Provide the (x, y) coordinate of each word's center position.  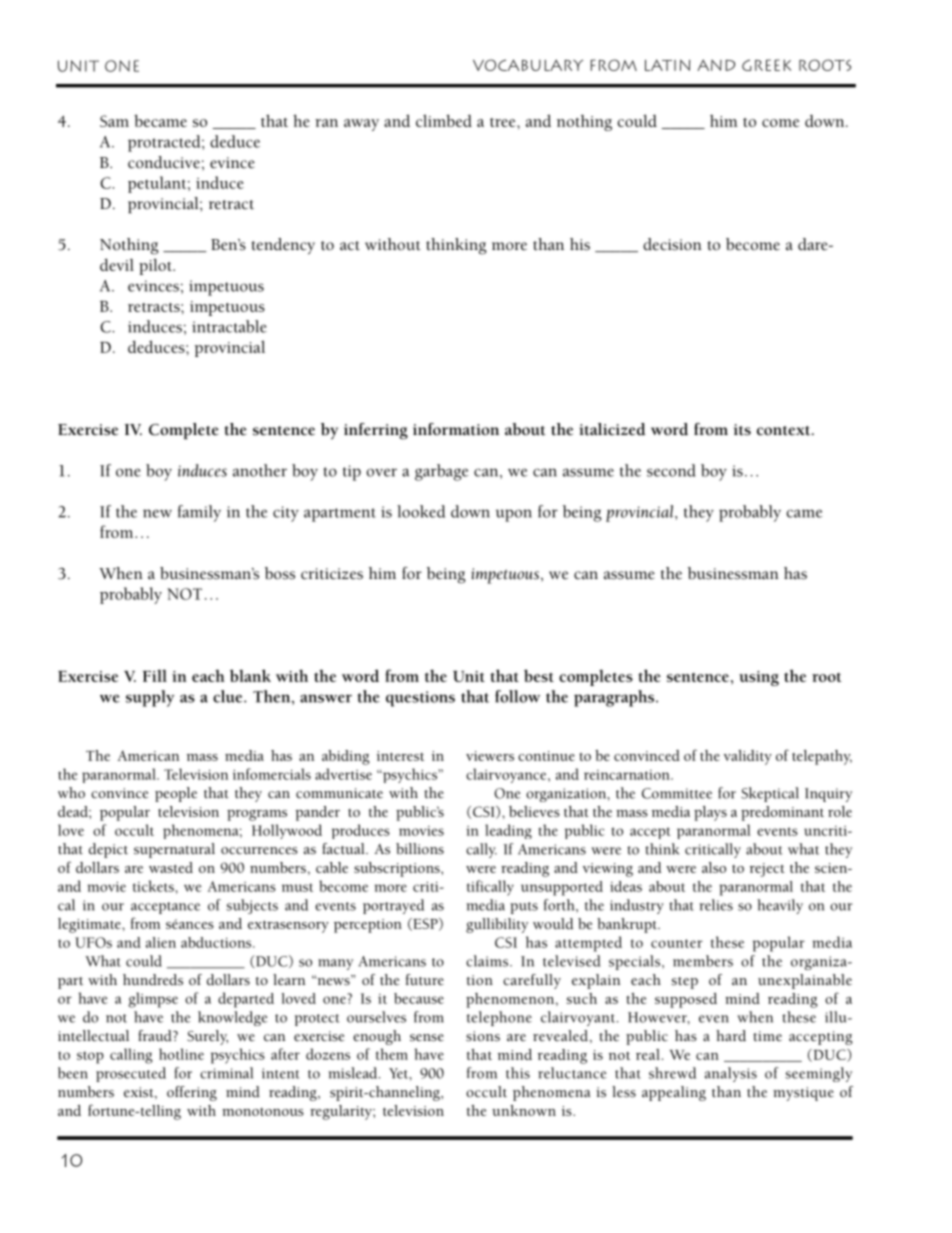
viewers (490, 756)
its (742, 430)
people (176, 794)
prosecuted (131, 1074)
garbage (441, 472)
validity (748, 757)
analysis (731, 1074)
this (518, 1073)
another (260, 470)
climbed (444, 120)
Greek (766, 65)
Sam (114, 121)
